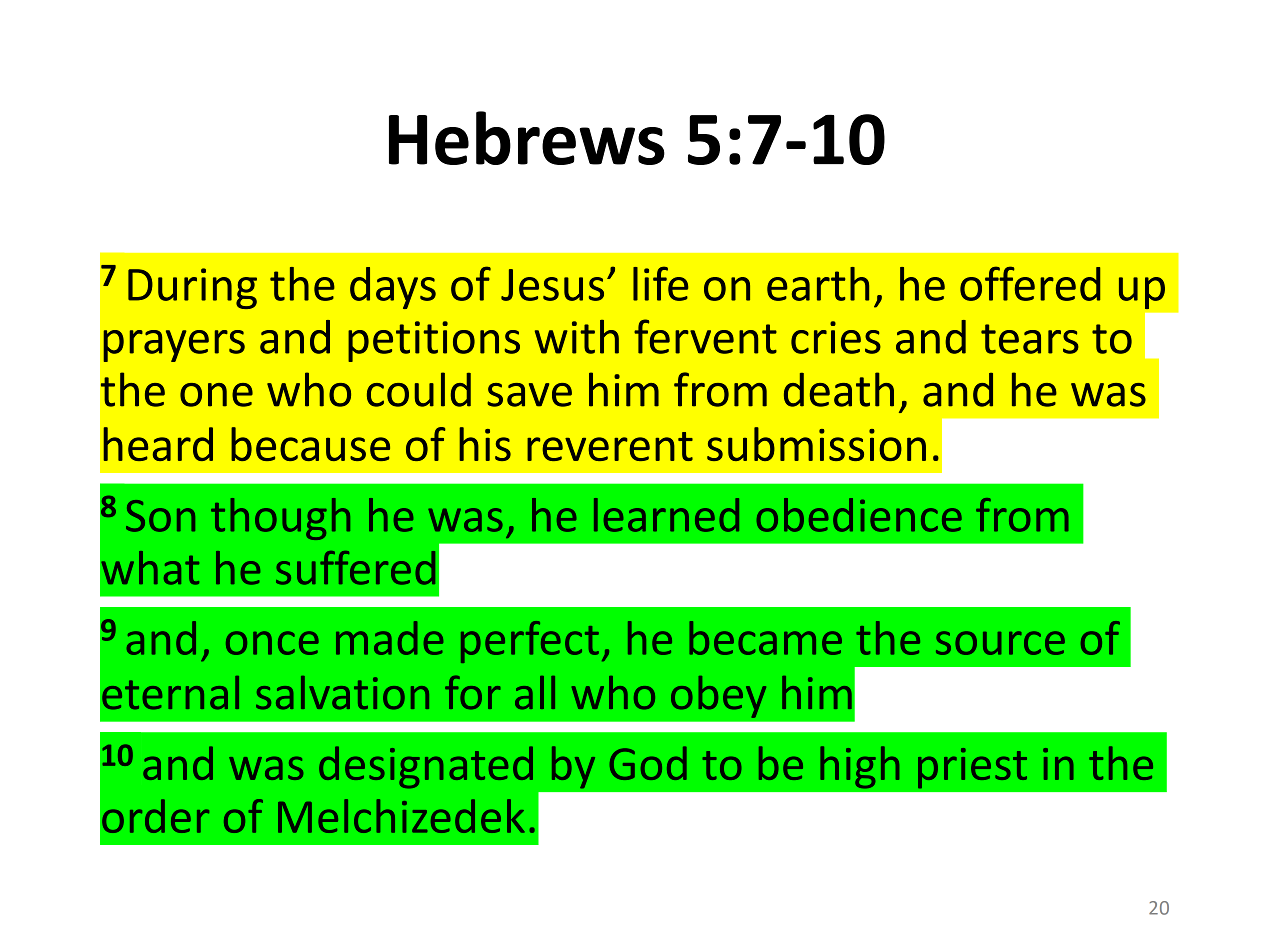  Describe the element at coordinates (648, 763) in the screenshot. I see `God` at that location.
